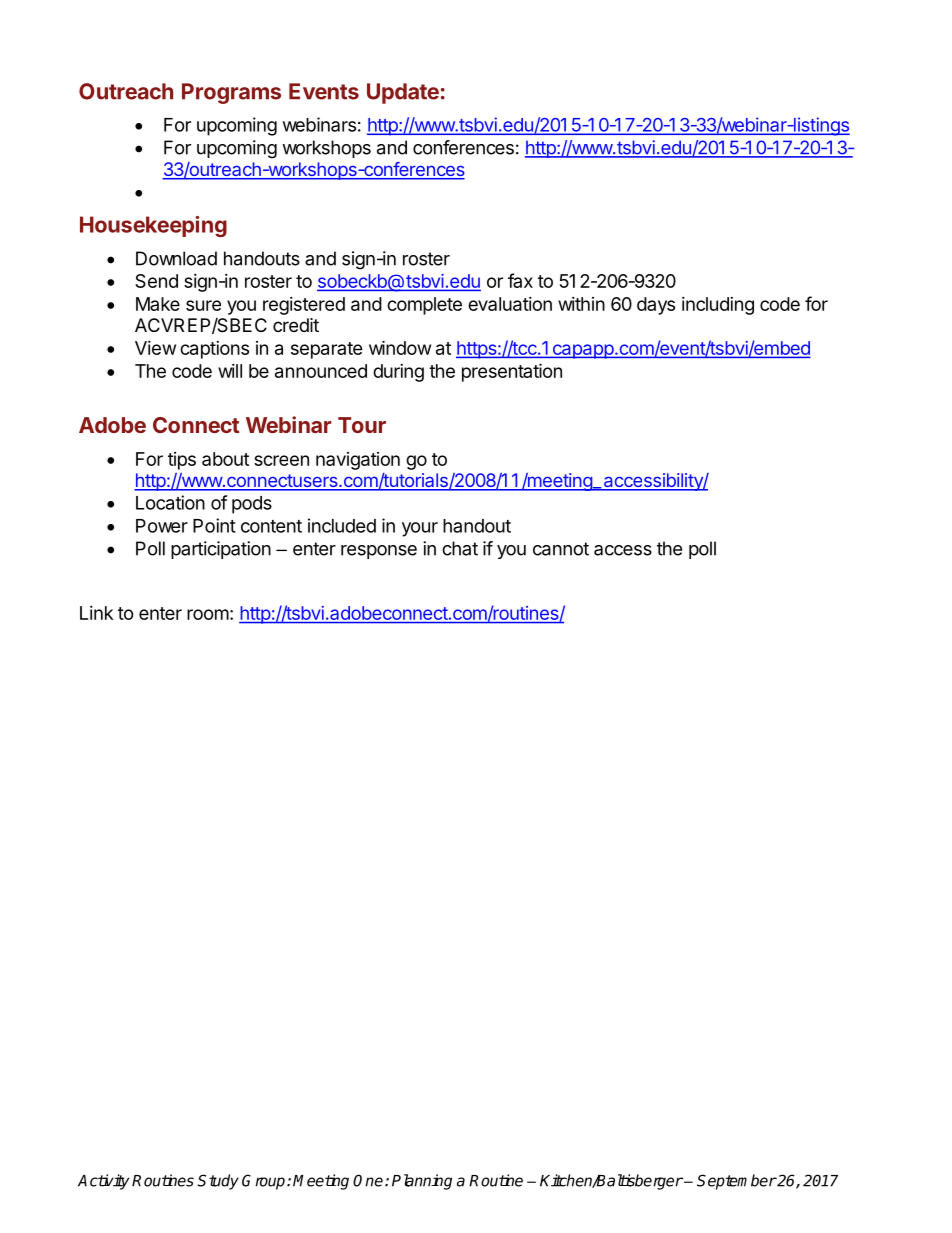 The image size is (952, 1233). I want to click on Study, so click(218, 1182).
